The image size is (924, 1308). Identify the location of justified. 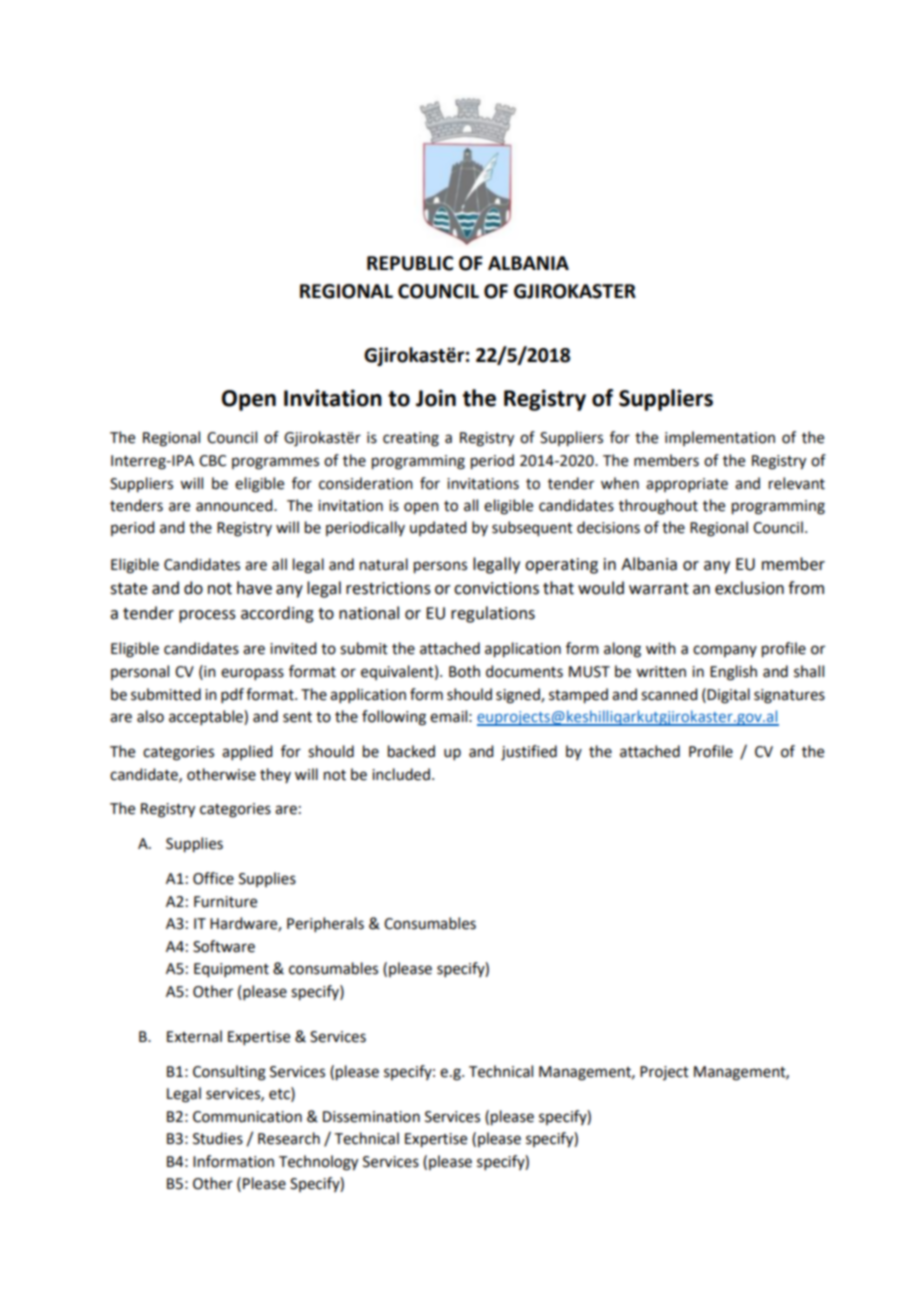
(529, 753).
